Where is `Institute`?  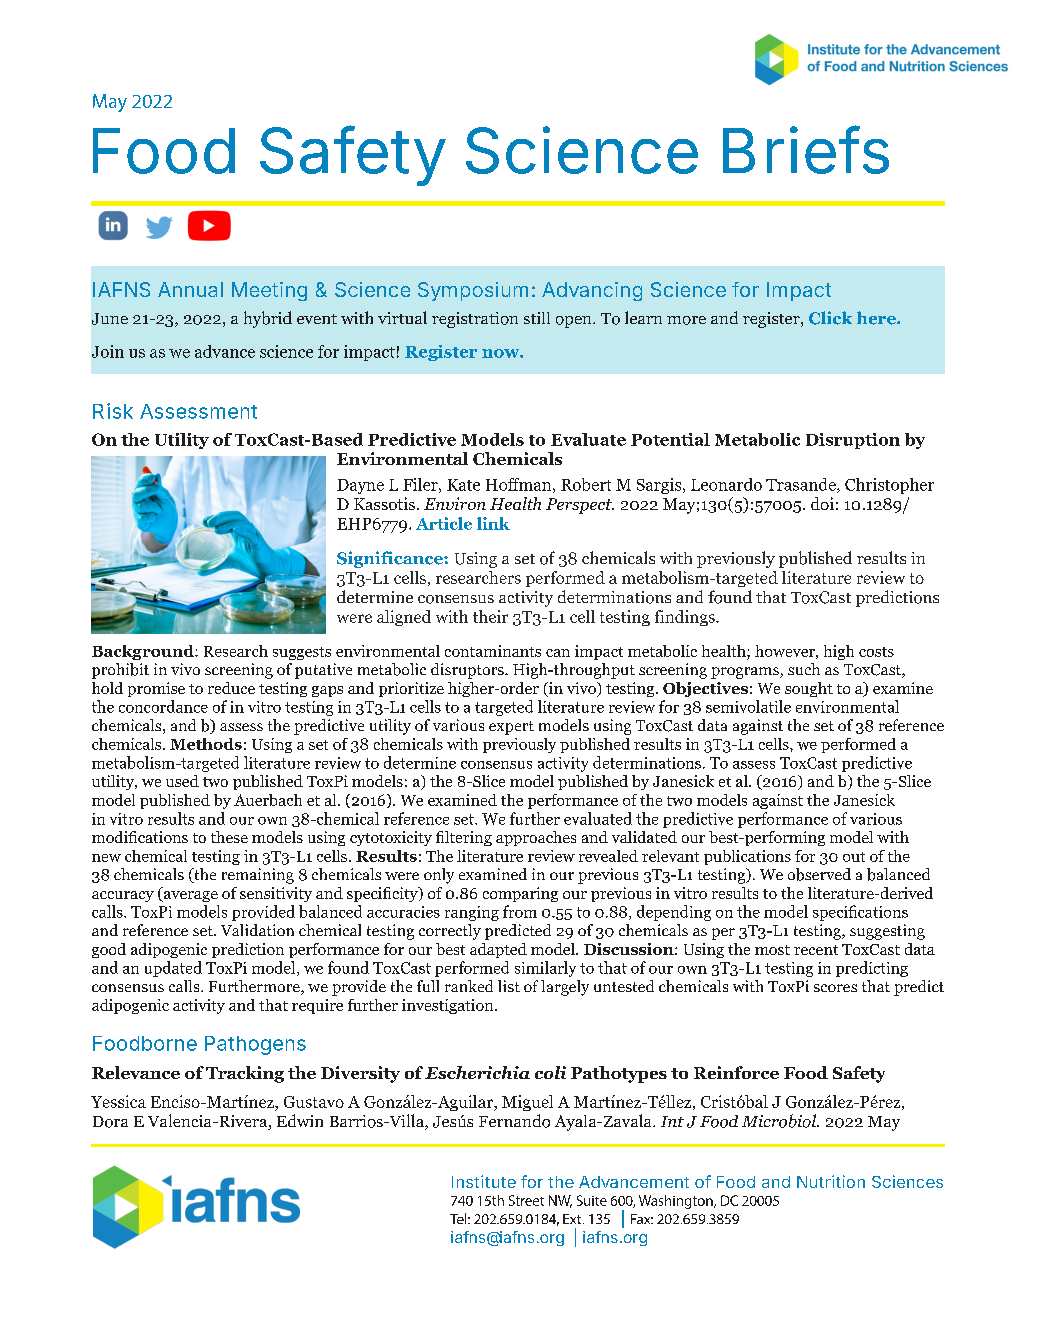
Institute is located at coordinates (484, 1181).
